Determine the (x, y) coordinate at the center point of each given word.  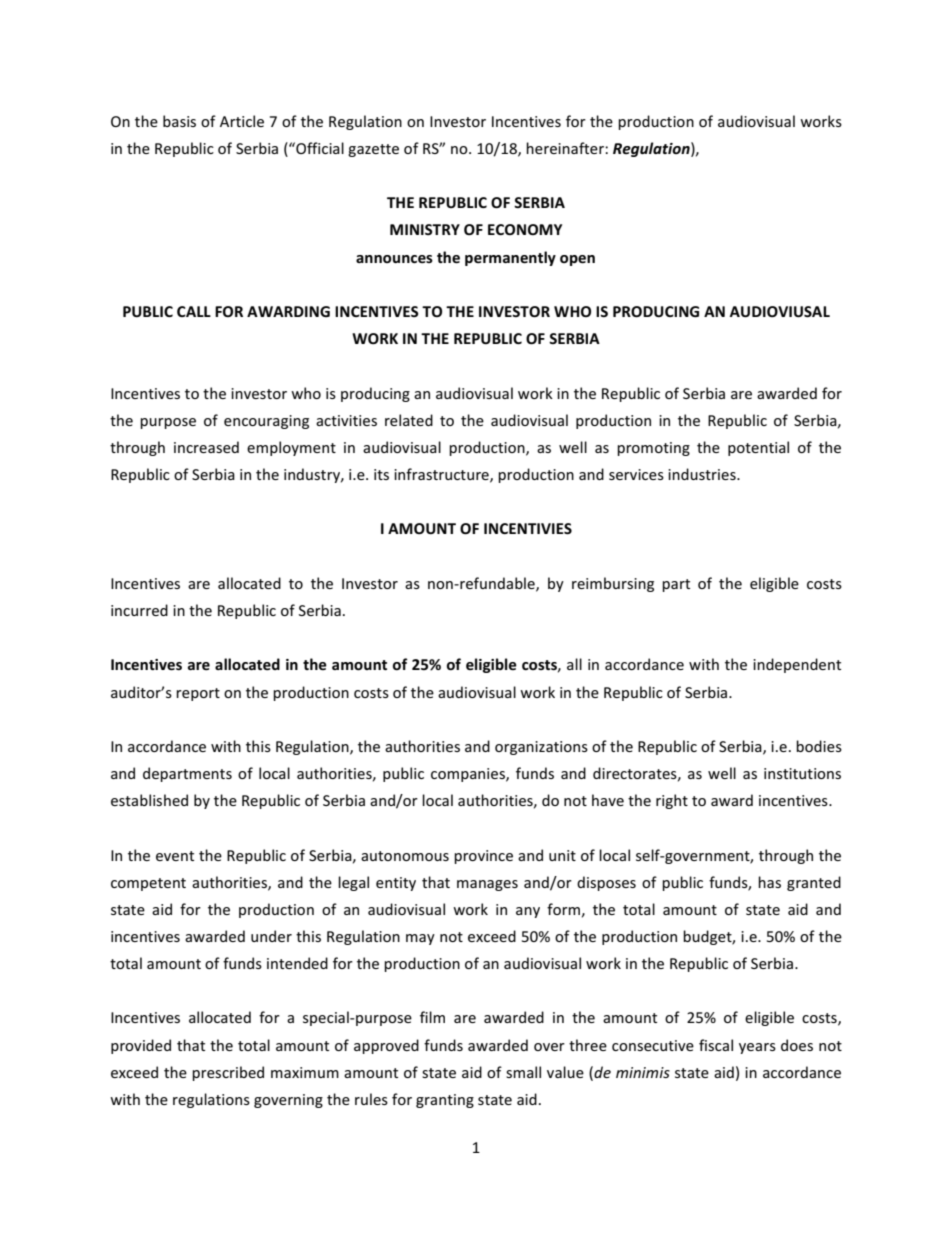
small (523, 1072)
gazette (373, 150)
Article (242, 121)
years (757, 1048)
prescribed (228, 1073)
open (577, 260)
